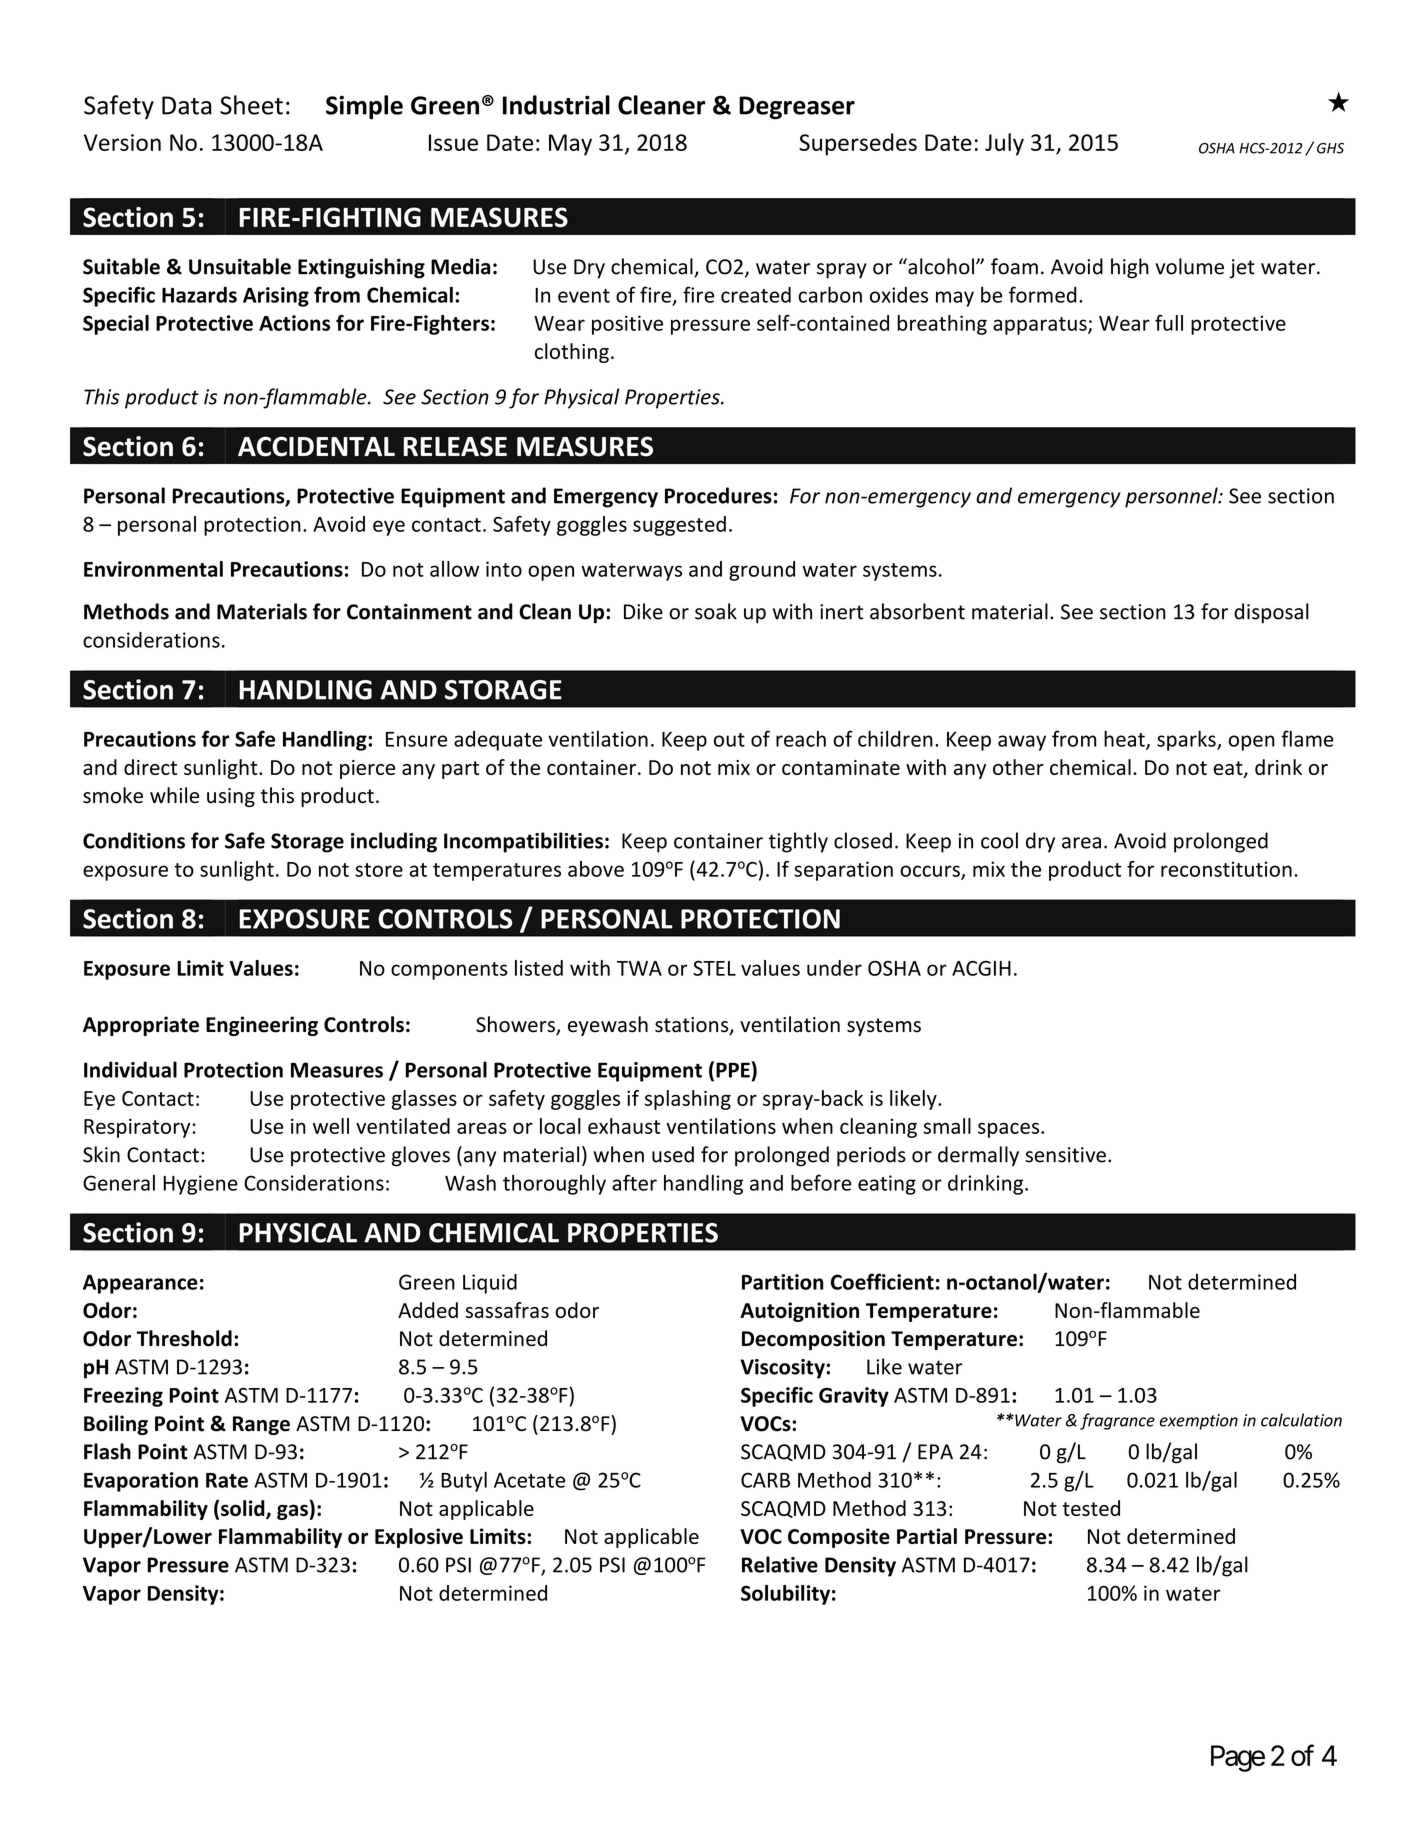  Describe the element at coordinates (797, 108) in the screenshot. I see `Degreaser` at that location.
